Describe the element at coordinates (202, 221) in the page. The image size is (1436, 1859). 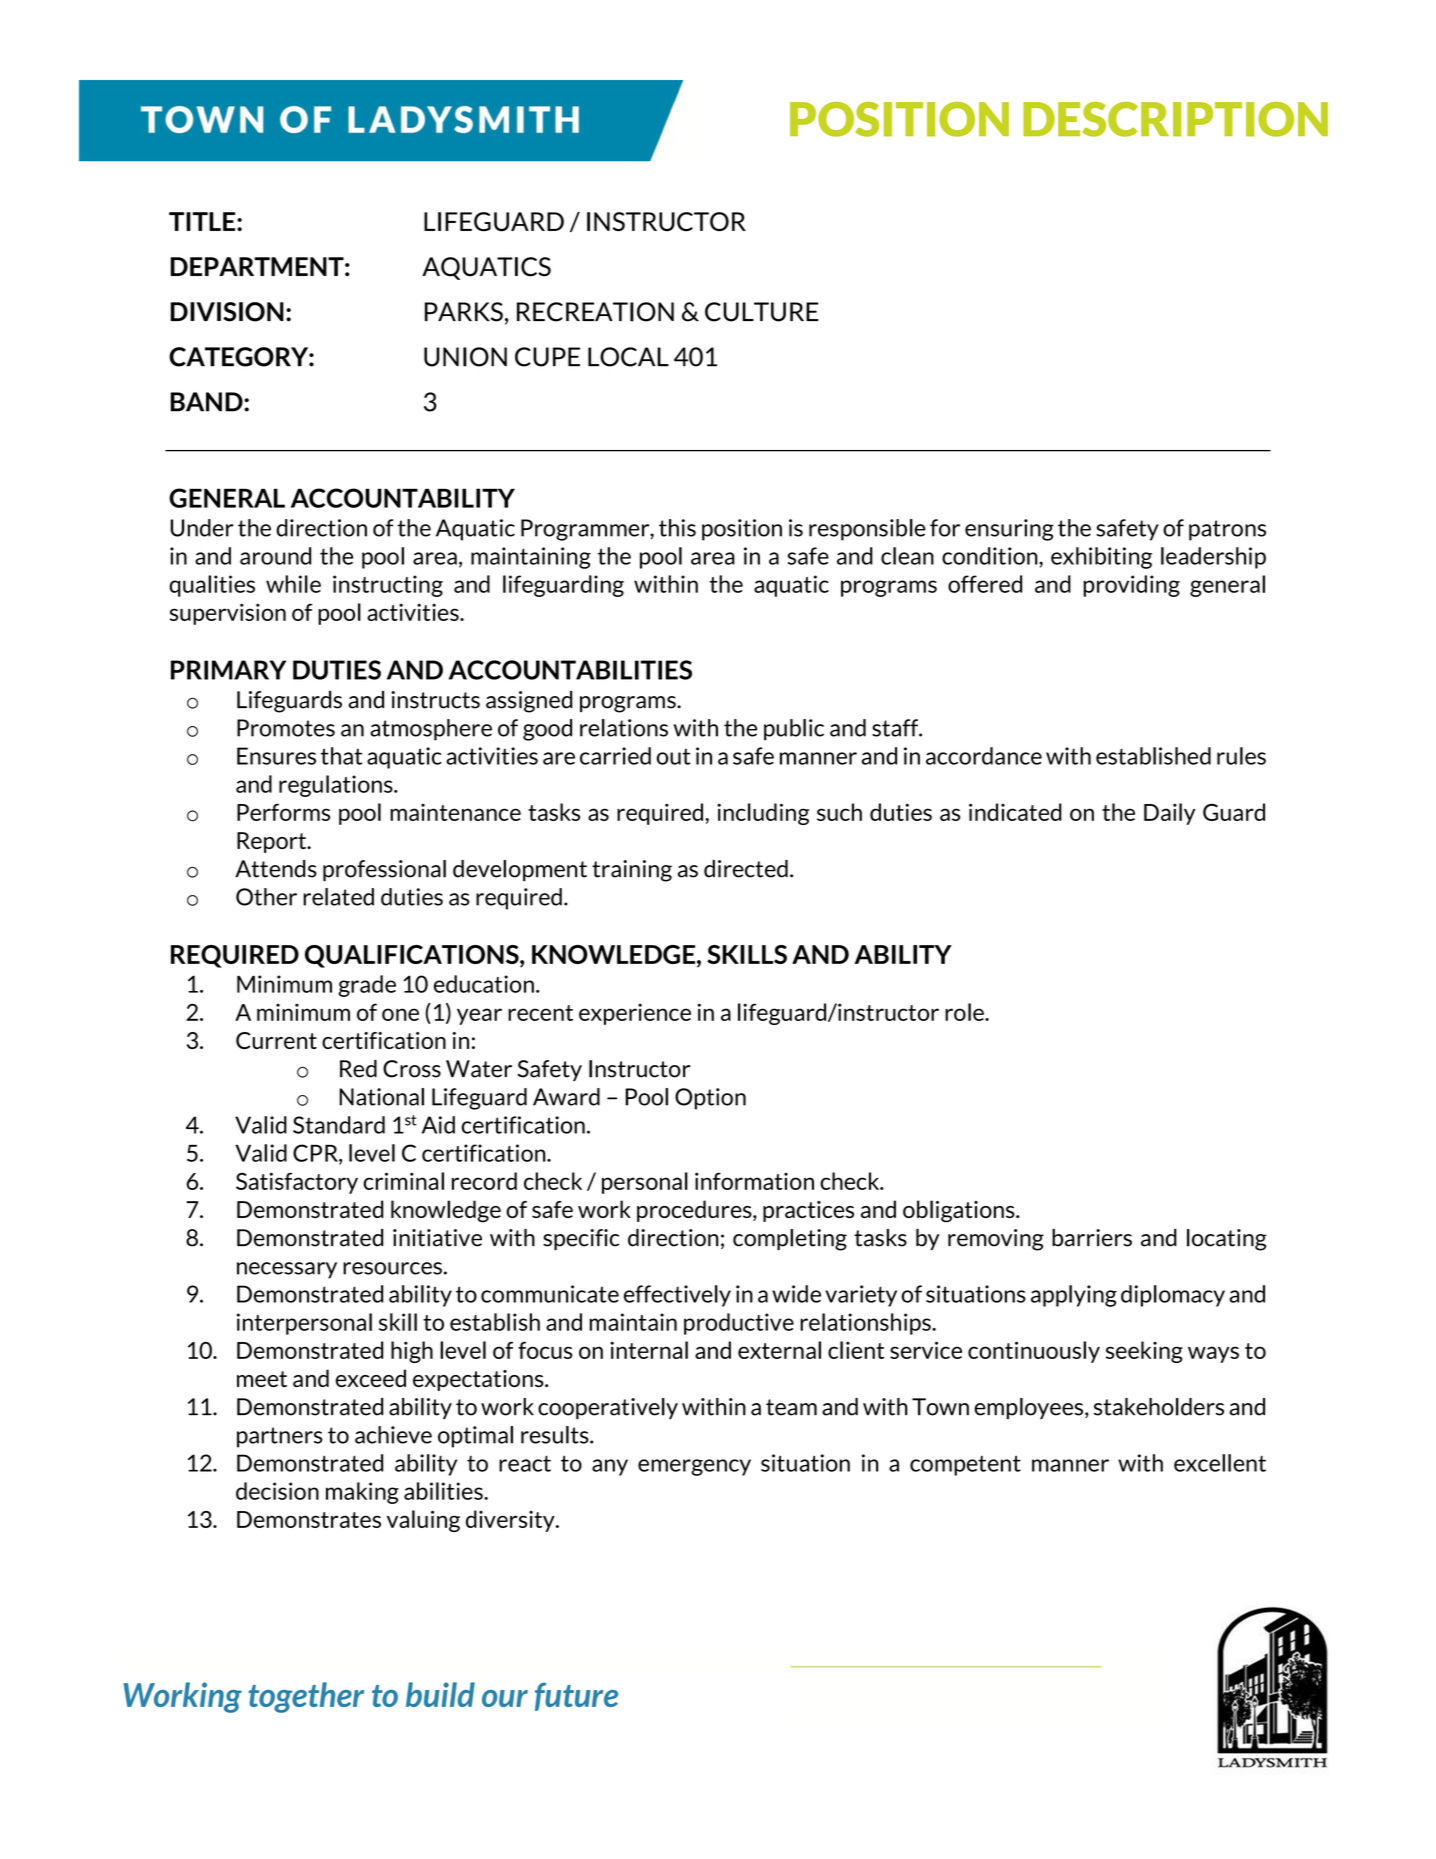
I see `TITLE` at that location.
